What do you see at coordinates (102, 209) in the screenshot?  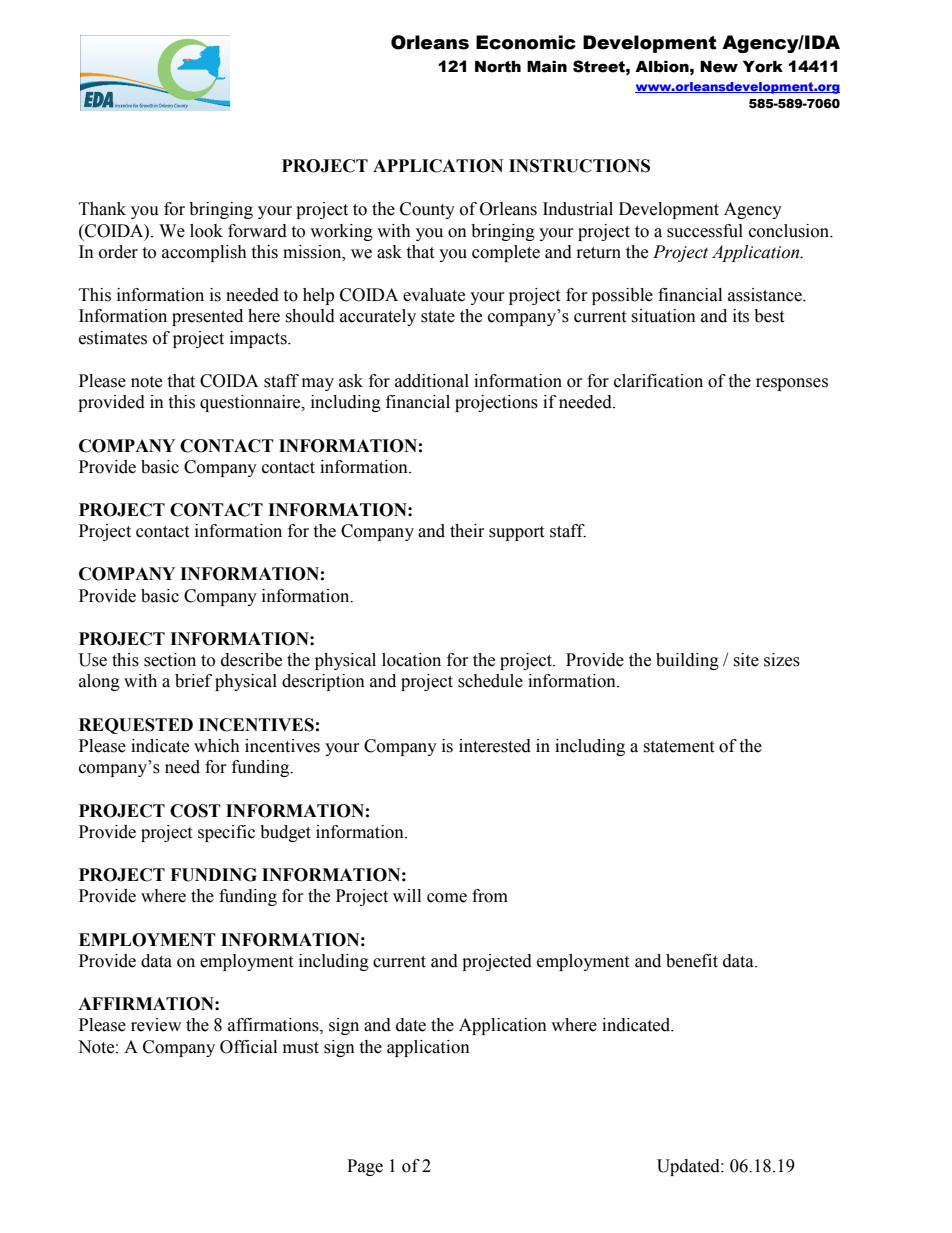 I see `Thank` at bounding box center [102, 209].
